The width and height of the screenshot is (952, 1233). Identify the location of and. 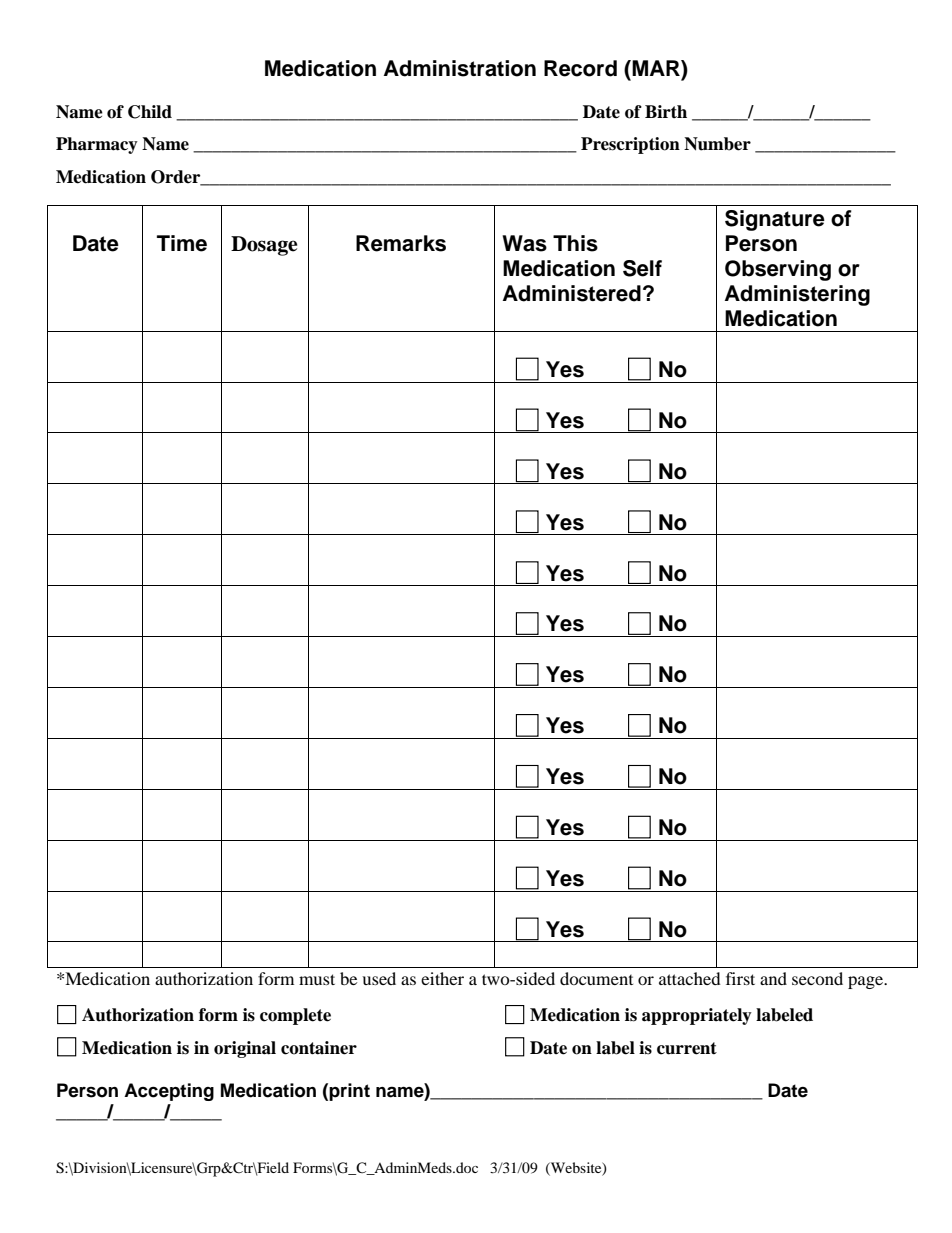
(773, 978).
